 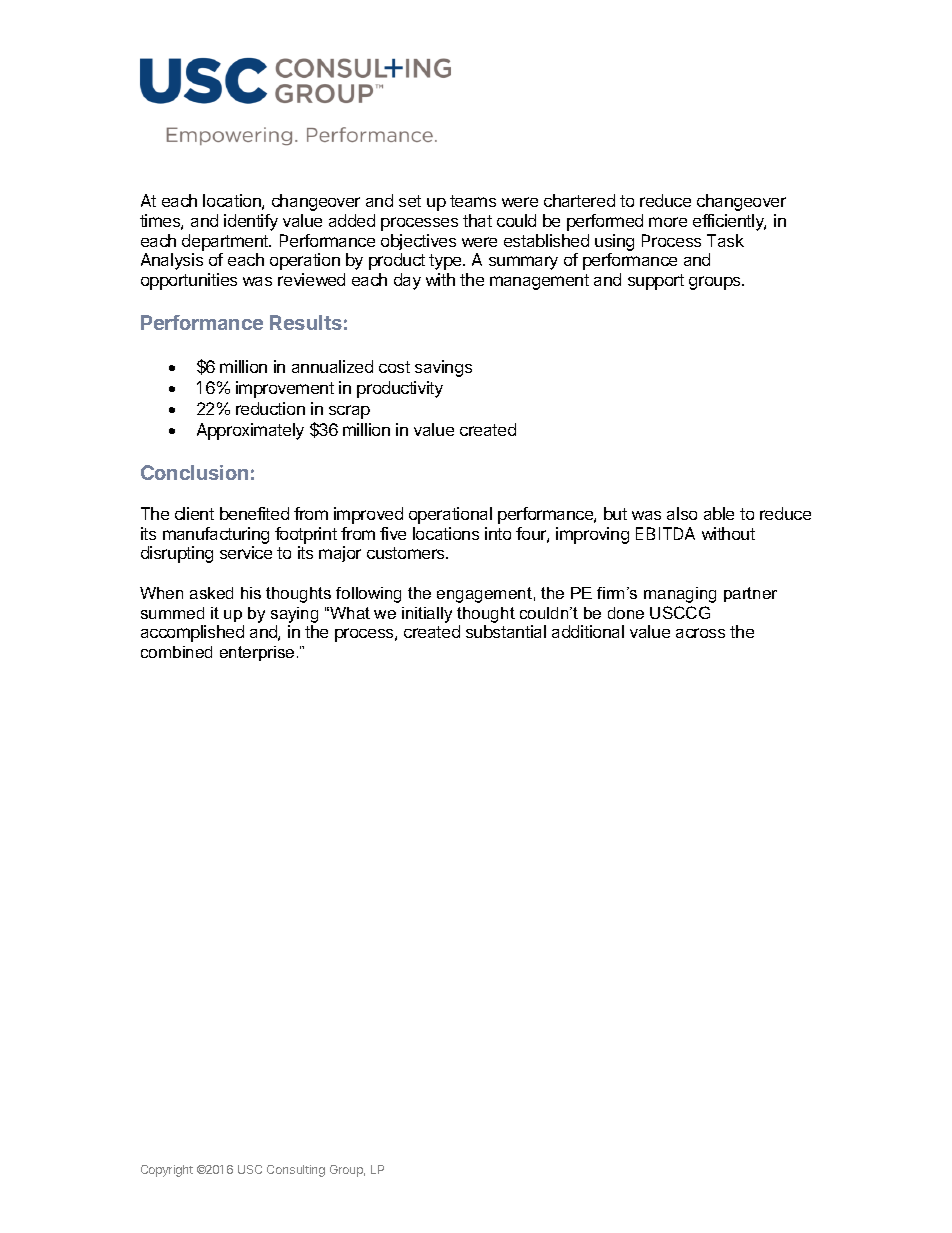 I want to click on across, so click(x=700, y=633).
